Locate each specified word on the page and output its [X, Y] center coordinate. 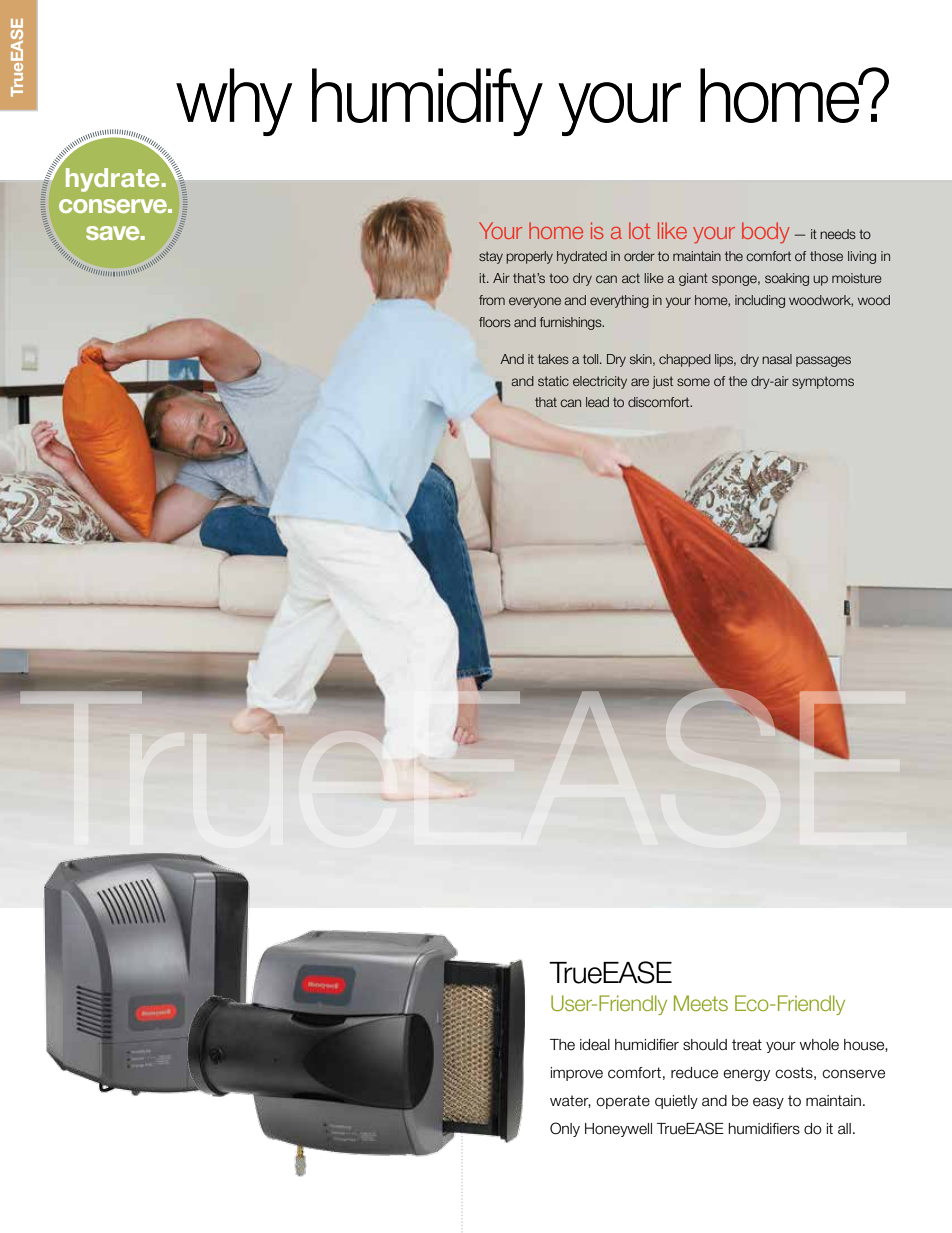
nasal [777, 359]
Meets [701, 1003]
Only [565, 1129]
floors [495, 322]
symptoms [823, 382]
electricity [600, 382]
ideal [595, 1045]
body [766, 233]
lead [597, 402]
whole [819, 1045]
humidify [427, 102]
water [570, 1101]
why [234, 102]
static [553, 381]
